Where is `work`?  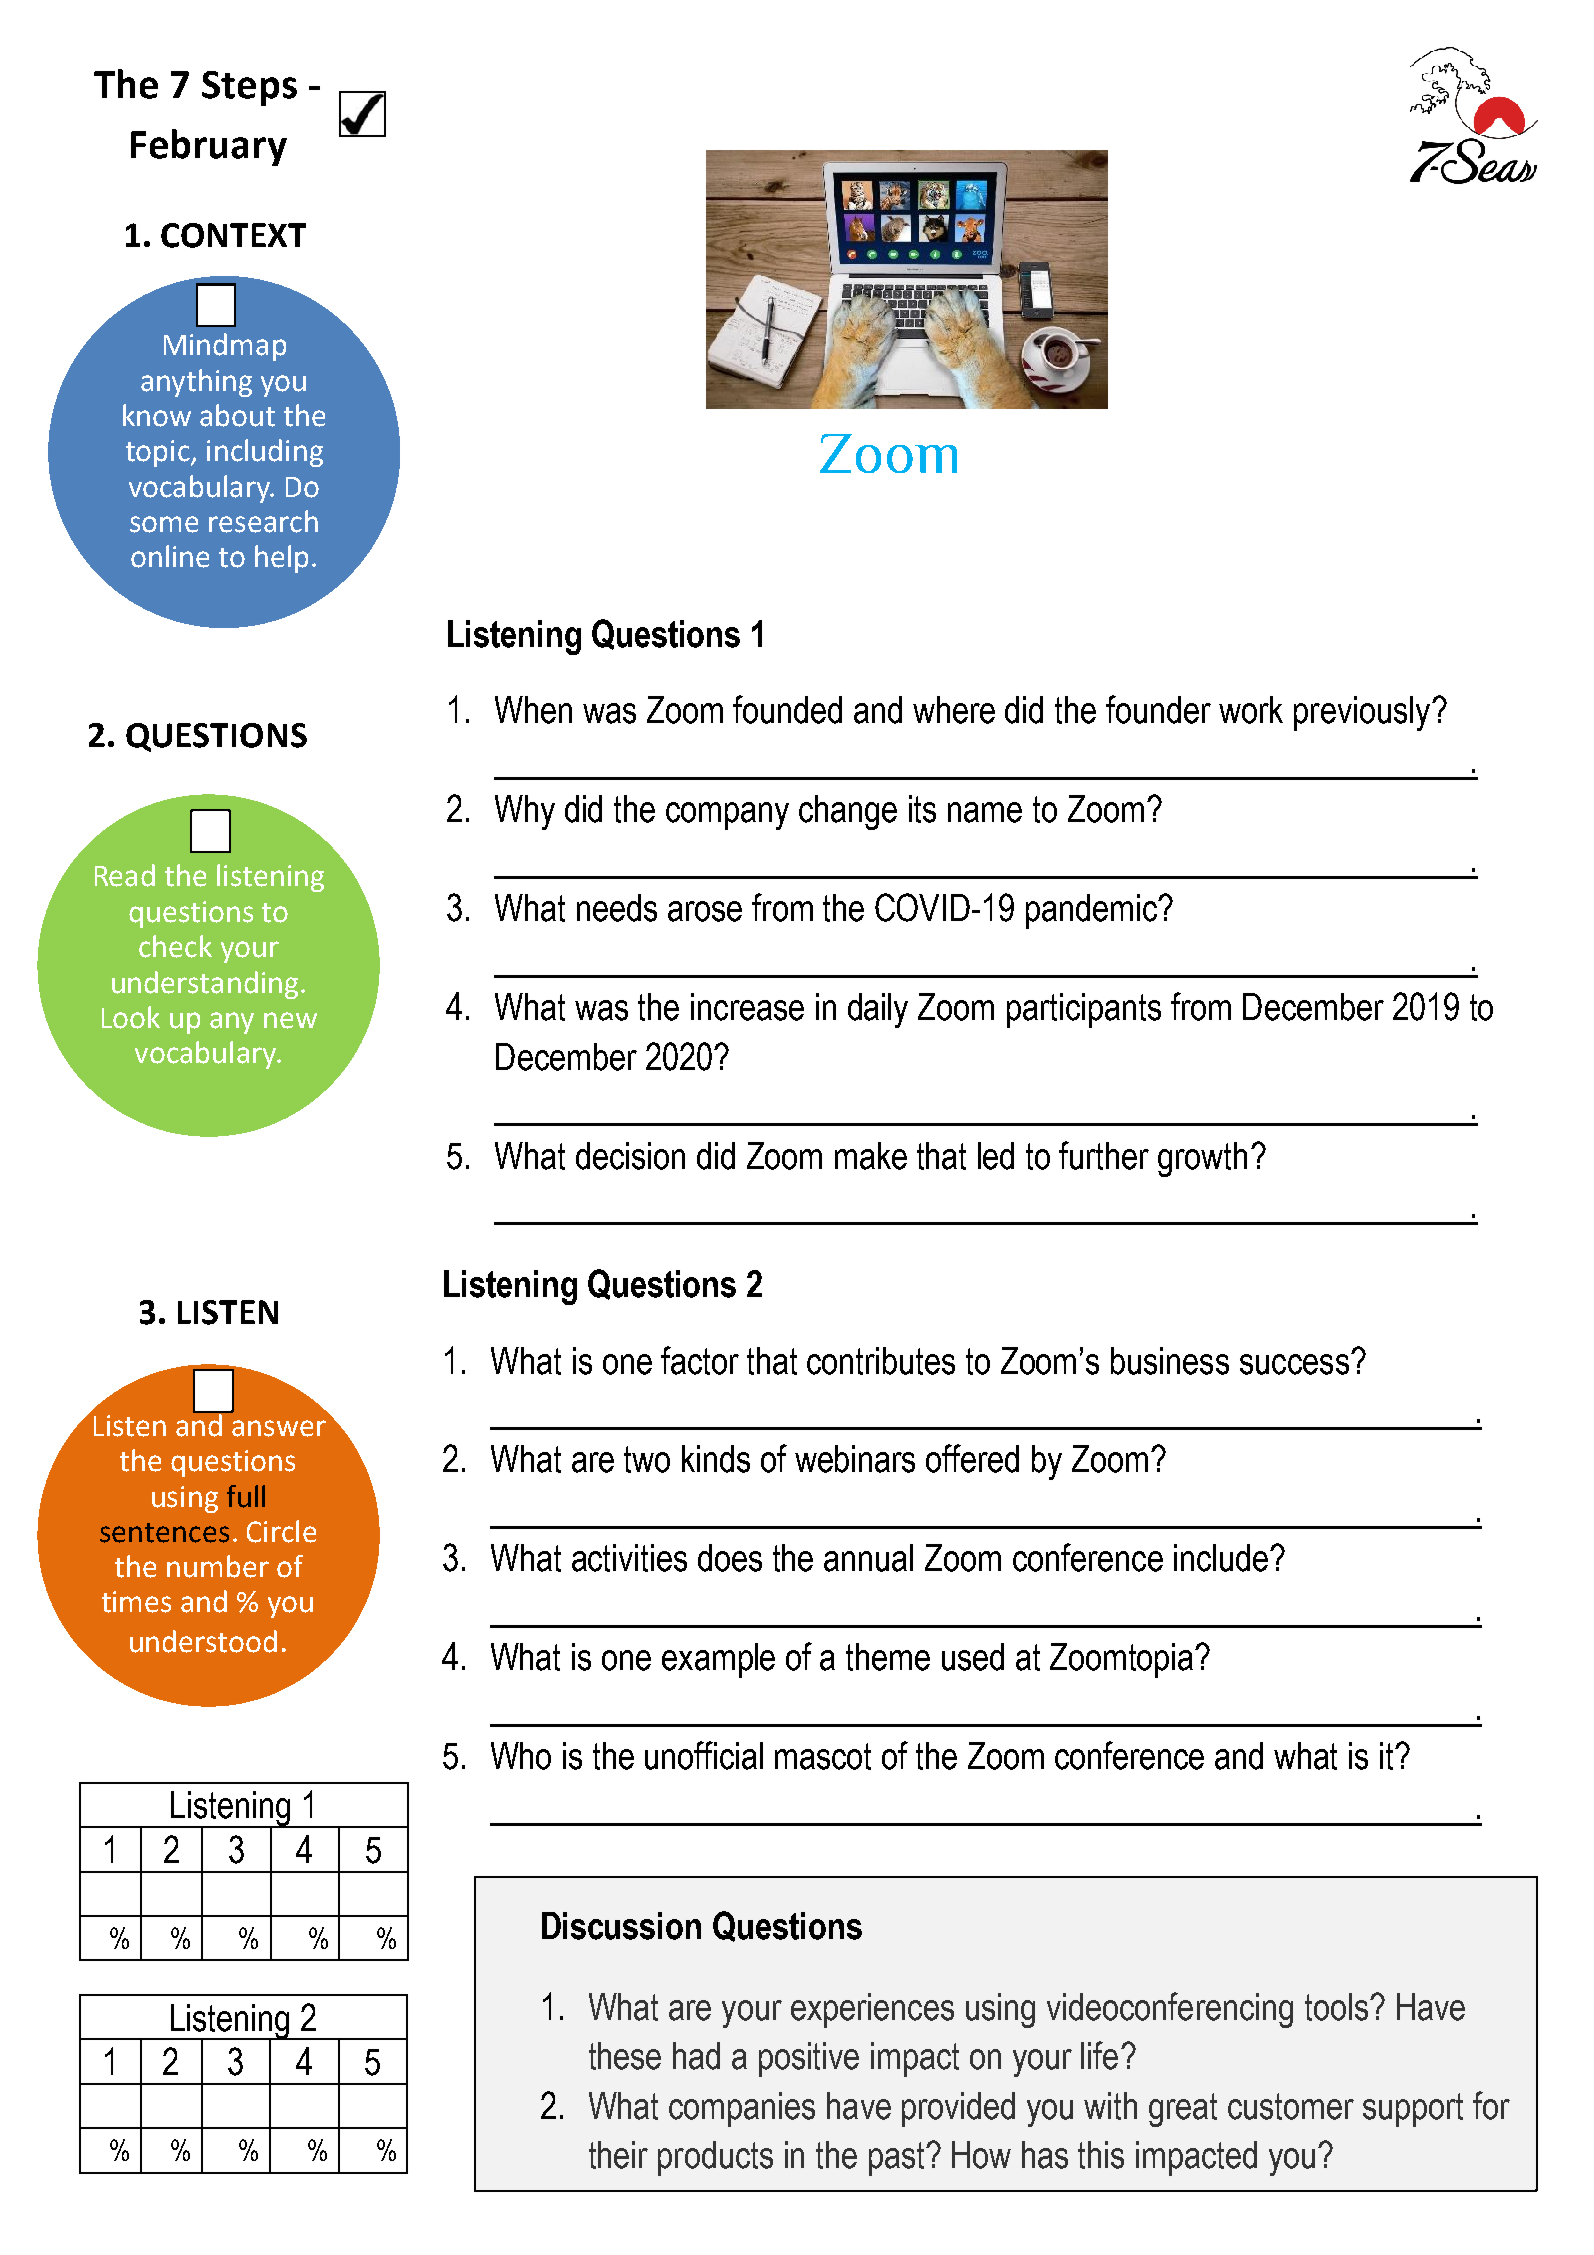 work is located at coordinates (1251, 710).
